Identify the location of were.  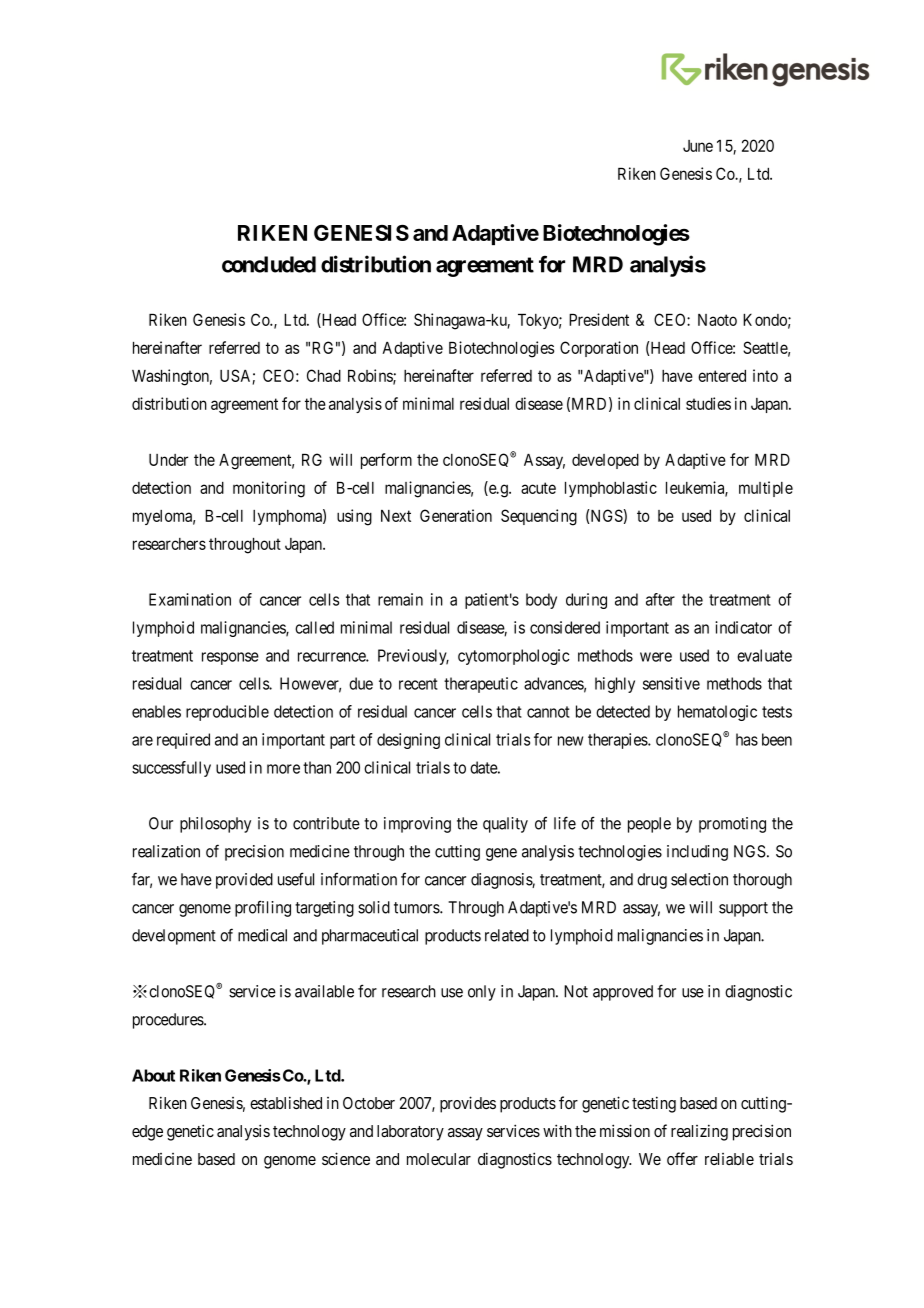
(656, 657).
